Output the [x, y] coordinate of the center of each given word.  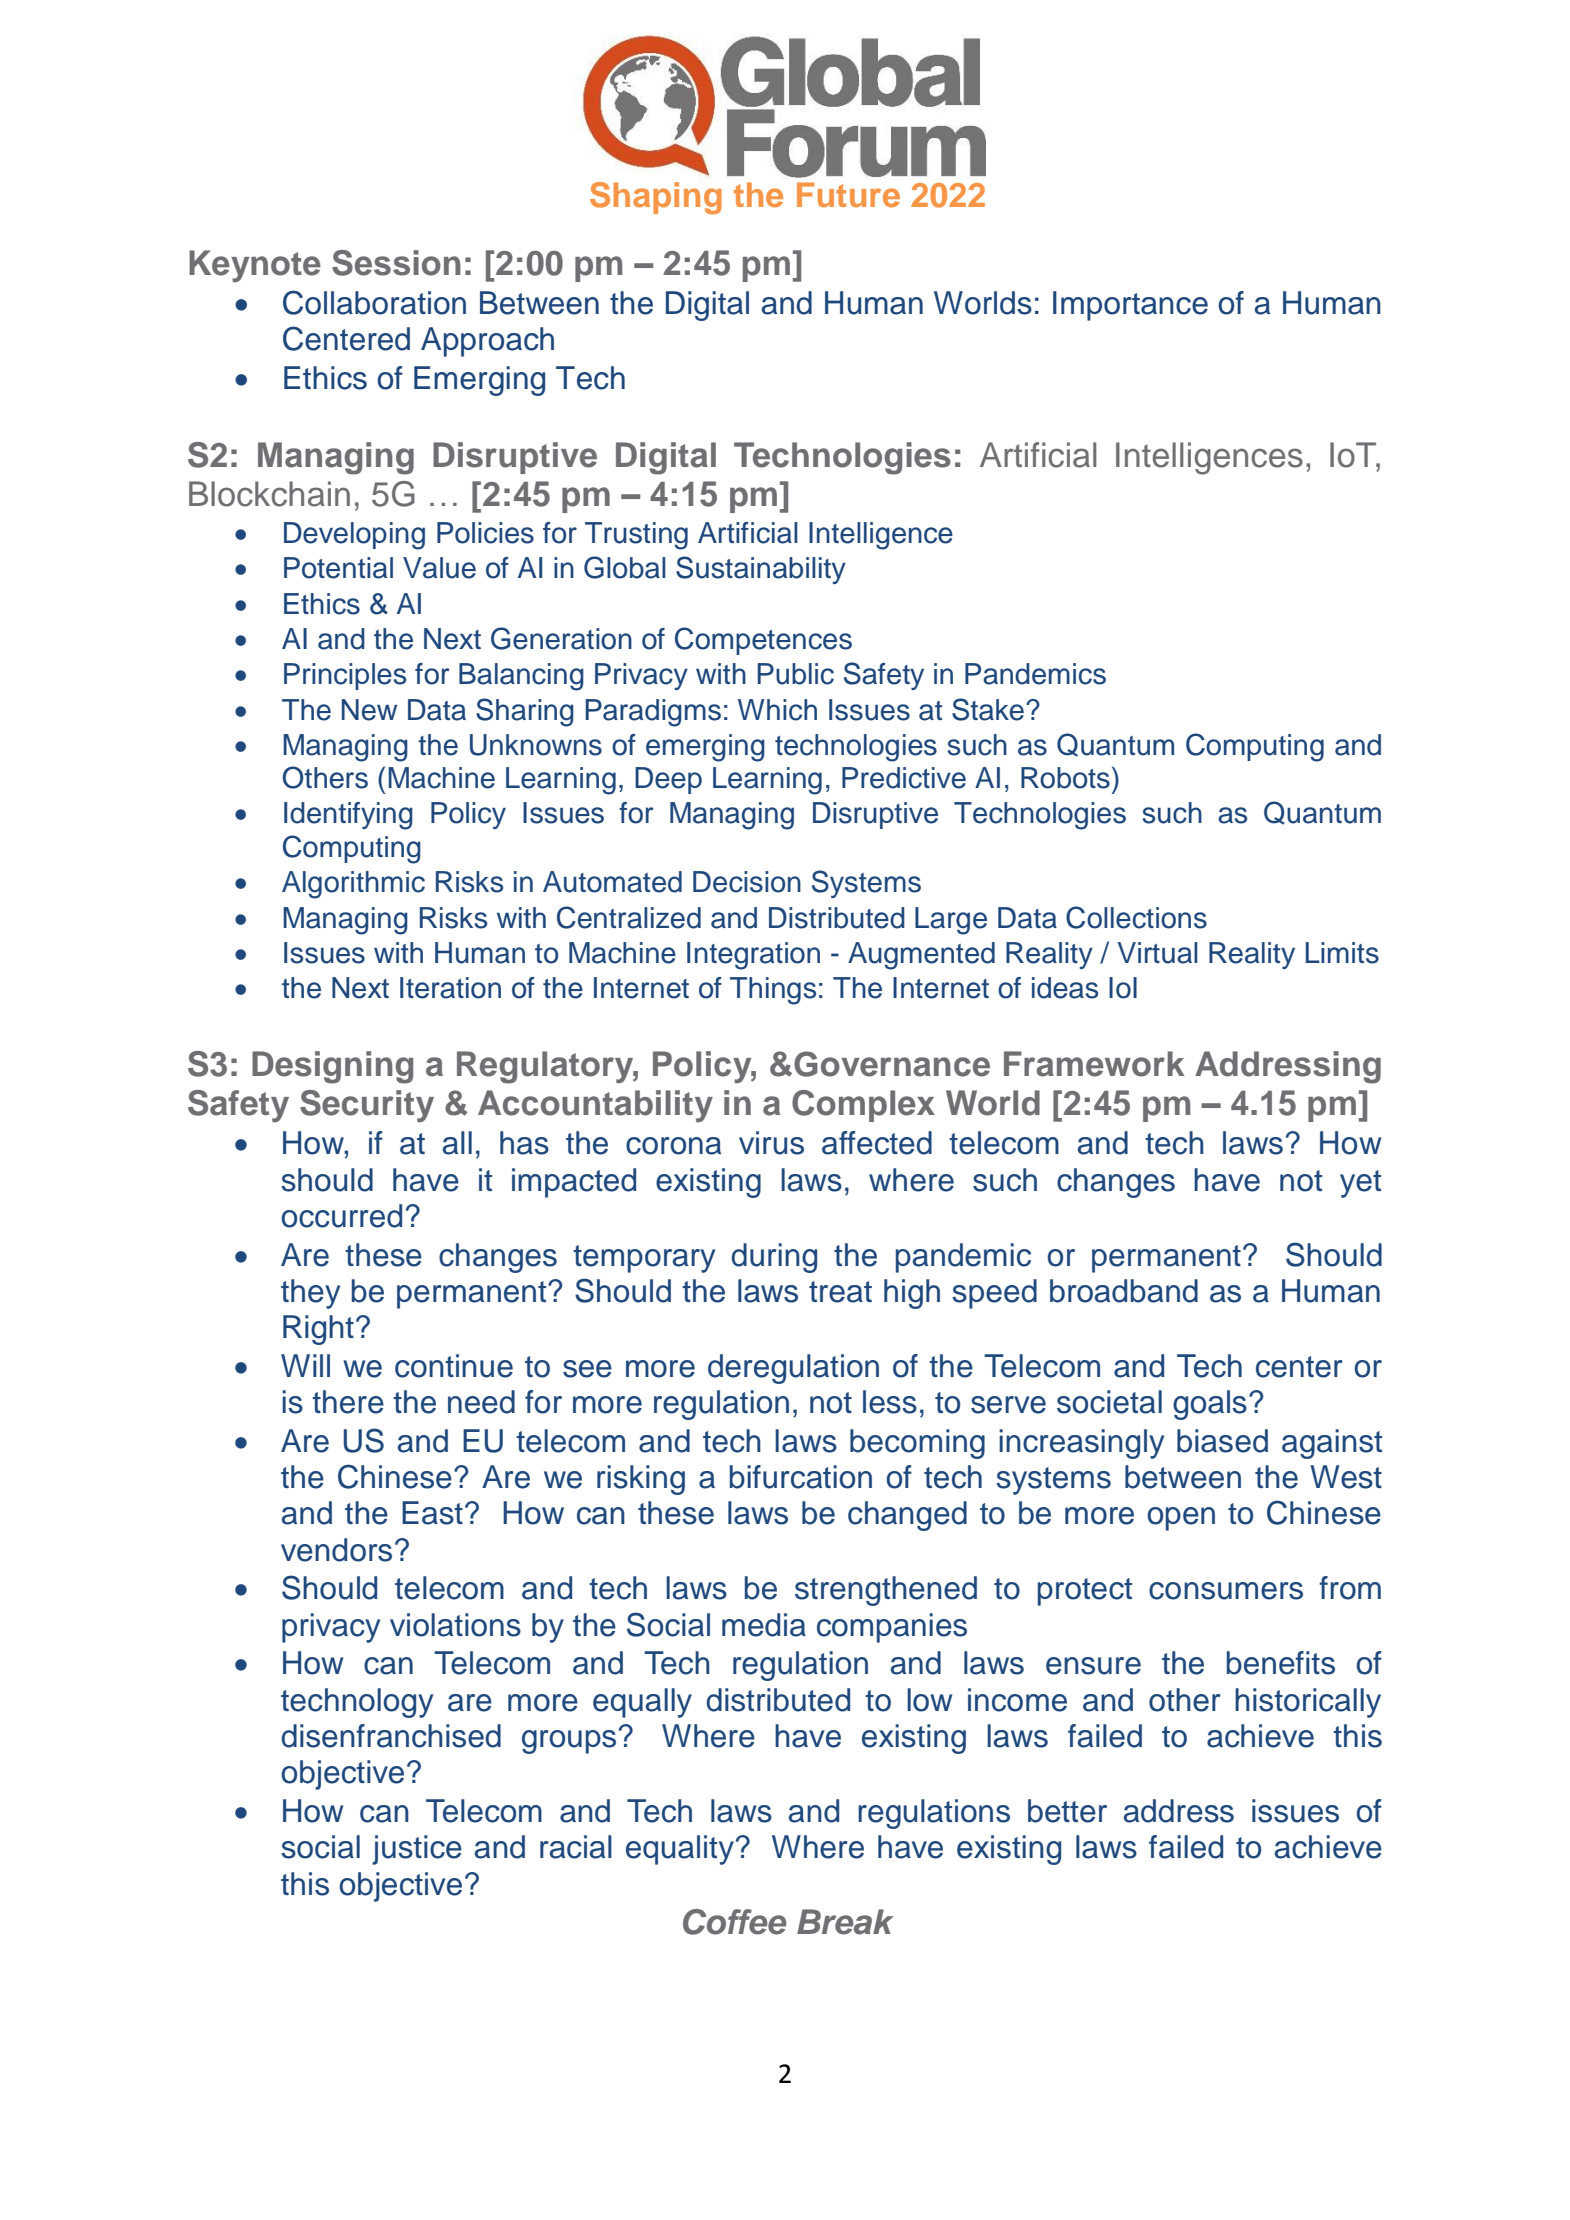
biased [1222, 1441]
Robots [1065, 778]
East [432, 1513]
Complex [863, 1106]
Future [848, 194]
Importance [1130, 306]
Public [796, 674]
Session [396, 263]
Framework [1094, 1064]
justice [417, 1850]
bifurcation [801, 1477]
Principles [345, 676]
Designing [332, 1067]
